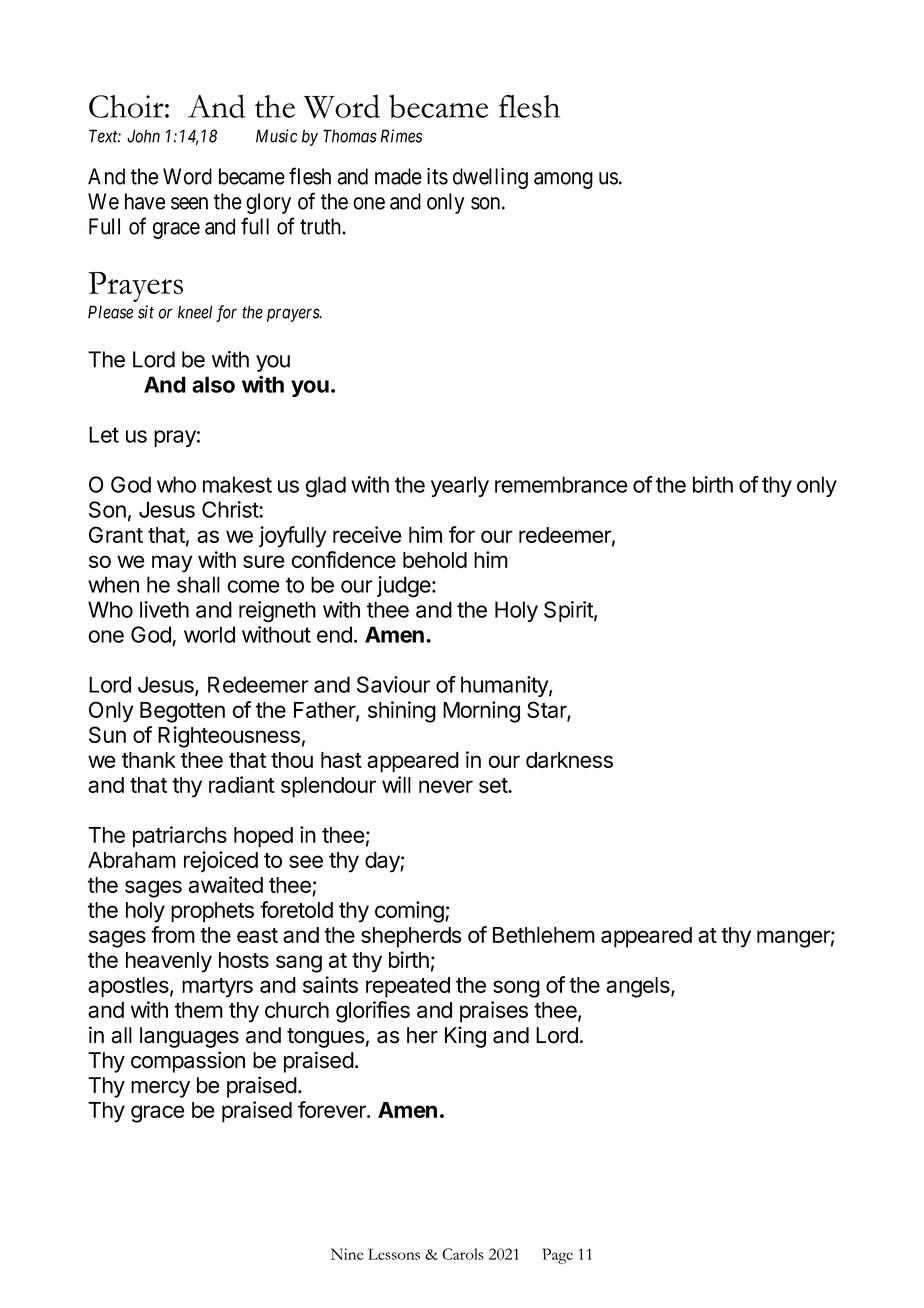 This screenshot has height=1308, width=924. I want to click on glad, so click(325, 487).
